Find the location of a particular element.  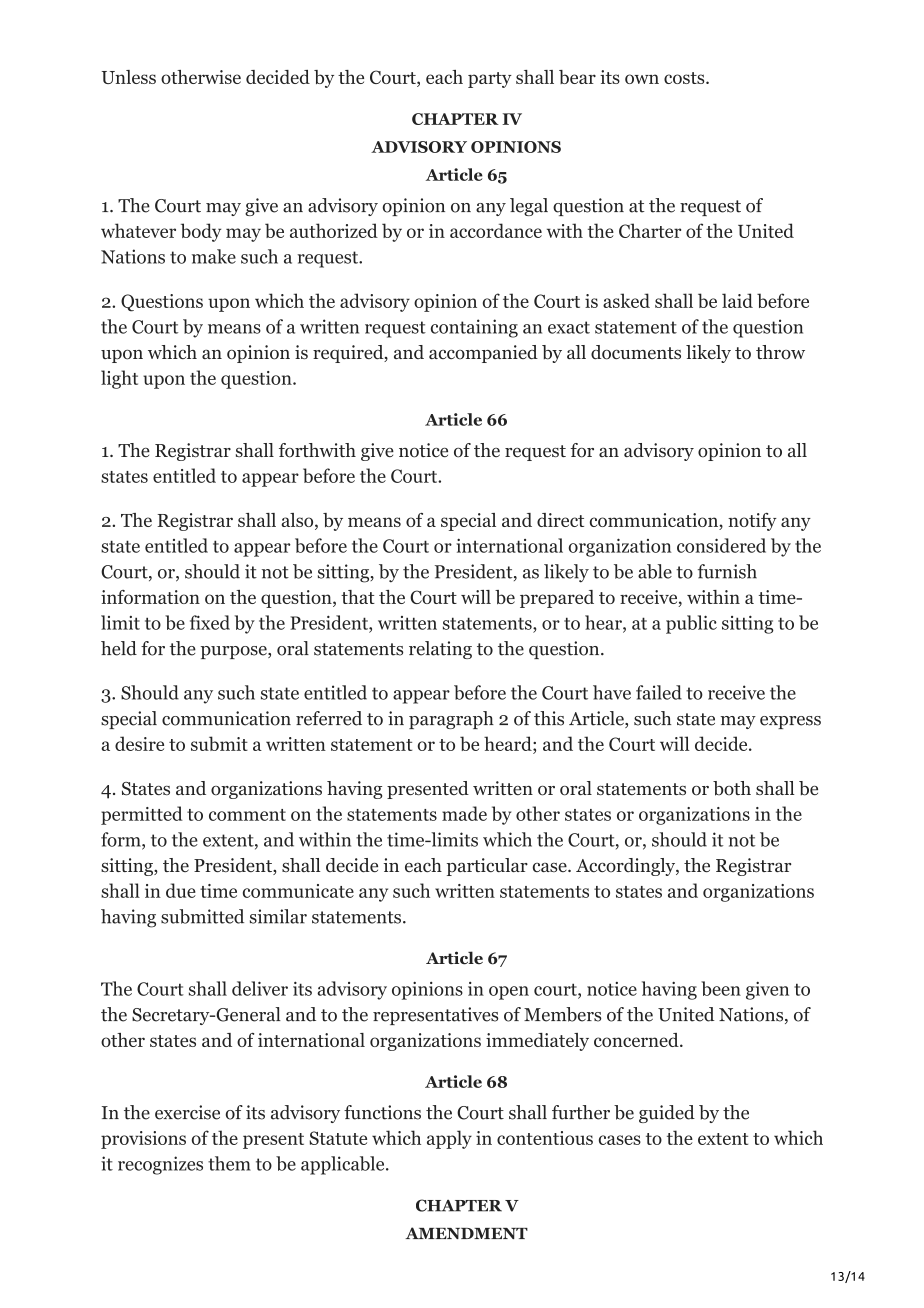

costs is located at coordinates (684, 78).
